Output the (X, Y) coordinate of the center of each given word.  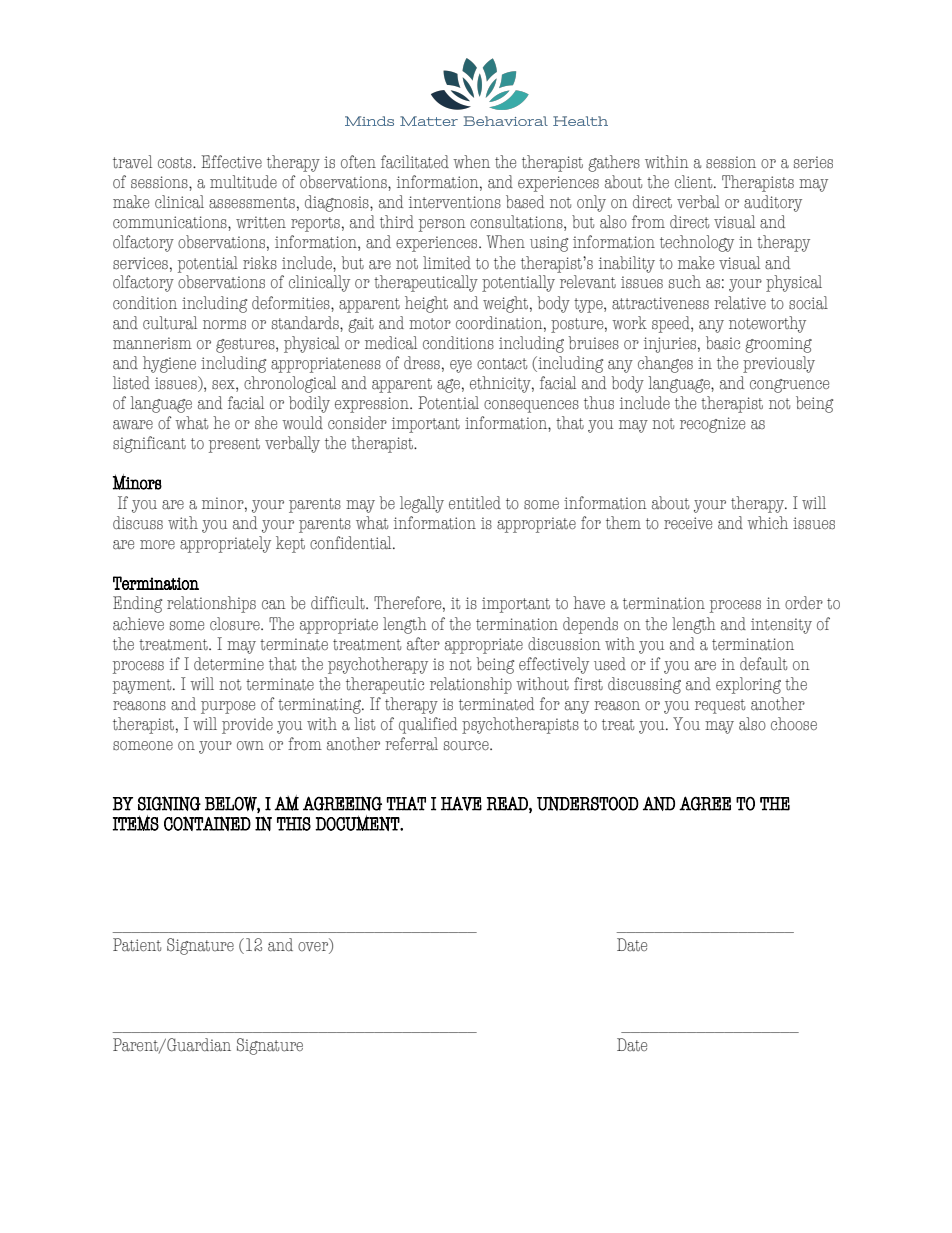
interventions (455, 202)
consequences (531, 406)
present (234, 445)
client (695, 182)
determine (229, 664)
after (423, 644)
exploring (748, 685)
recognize (712, 425)
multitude (243, 182)
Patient (137, 945)
